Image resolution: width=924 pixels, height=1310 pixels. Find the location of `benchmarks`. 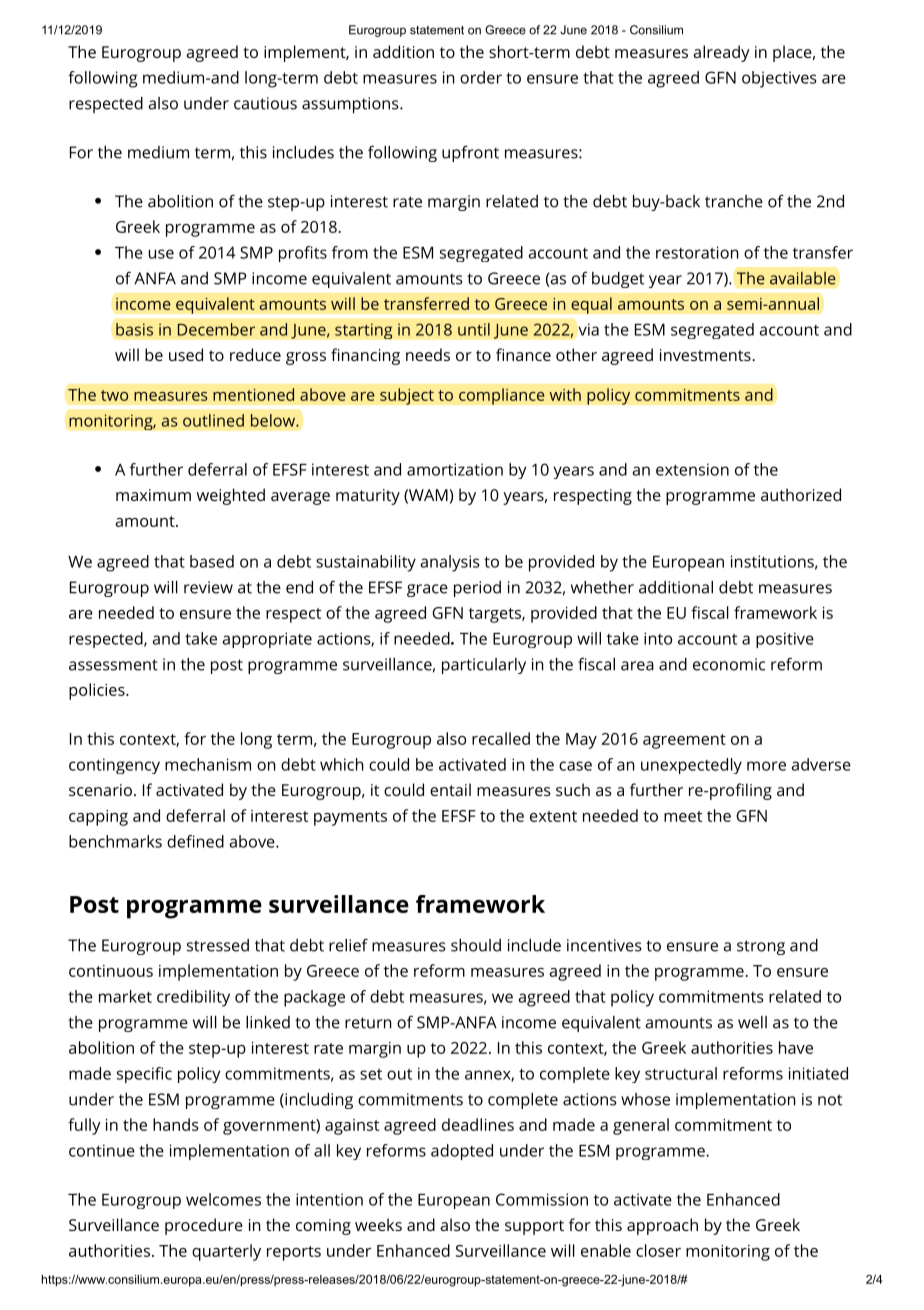

benchmarks is located at coordinates (115, 841).
